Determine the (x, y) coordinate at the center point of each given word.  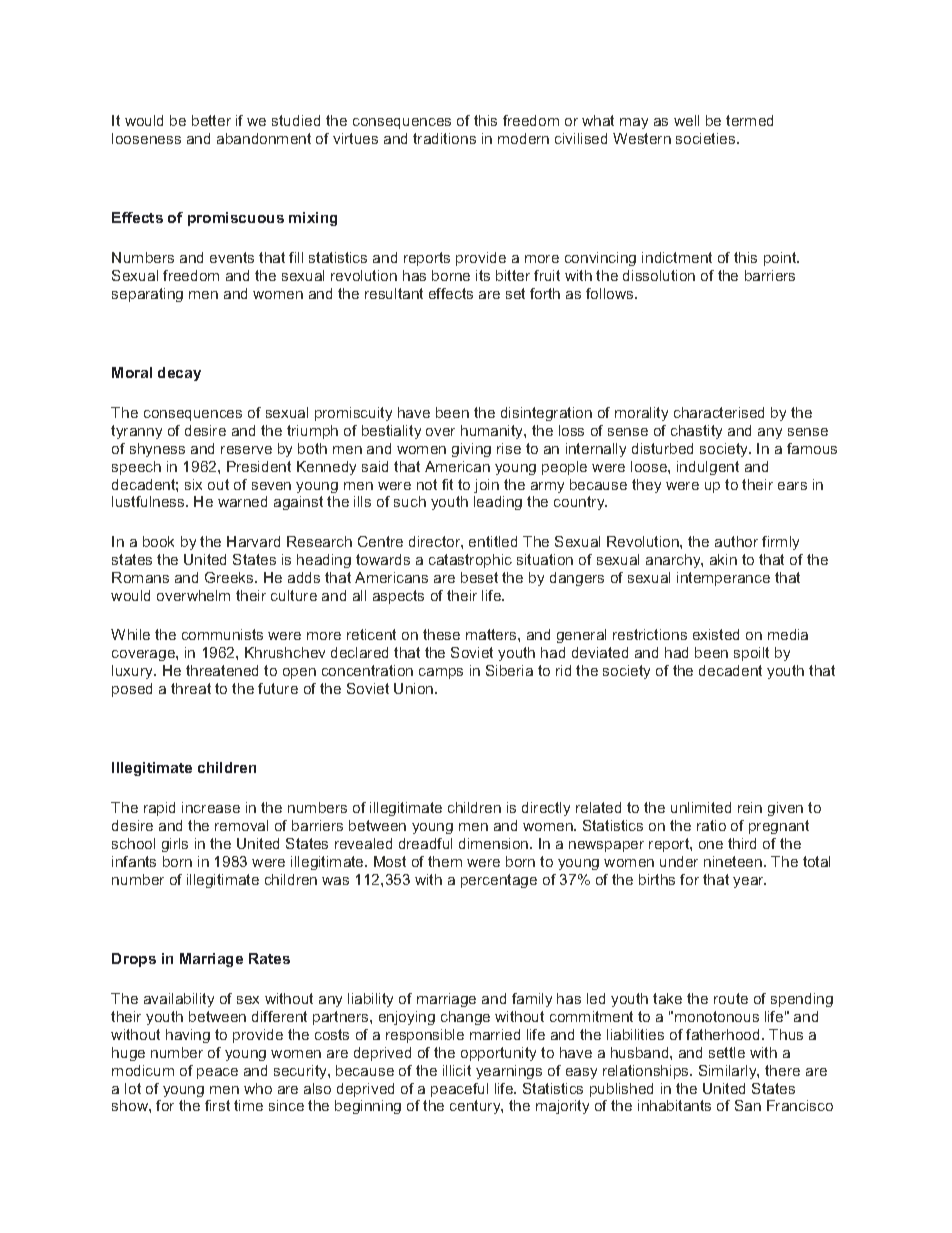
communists (222, 634)
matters (492, 634)
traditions (444, 138)
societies (707, 138)
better (211, 120)
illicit (457, 1070)
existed (716, 634)
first (217, 1105)
